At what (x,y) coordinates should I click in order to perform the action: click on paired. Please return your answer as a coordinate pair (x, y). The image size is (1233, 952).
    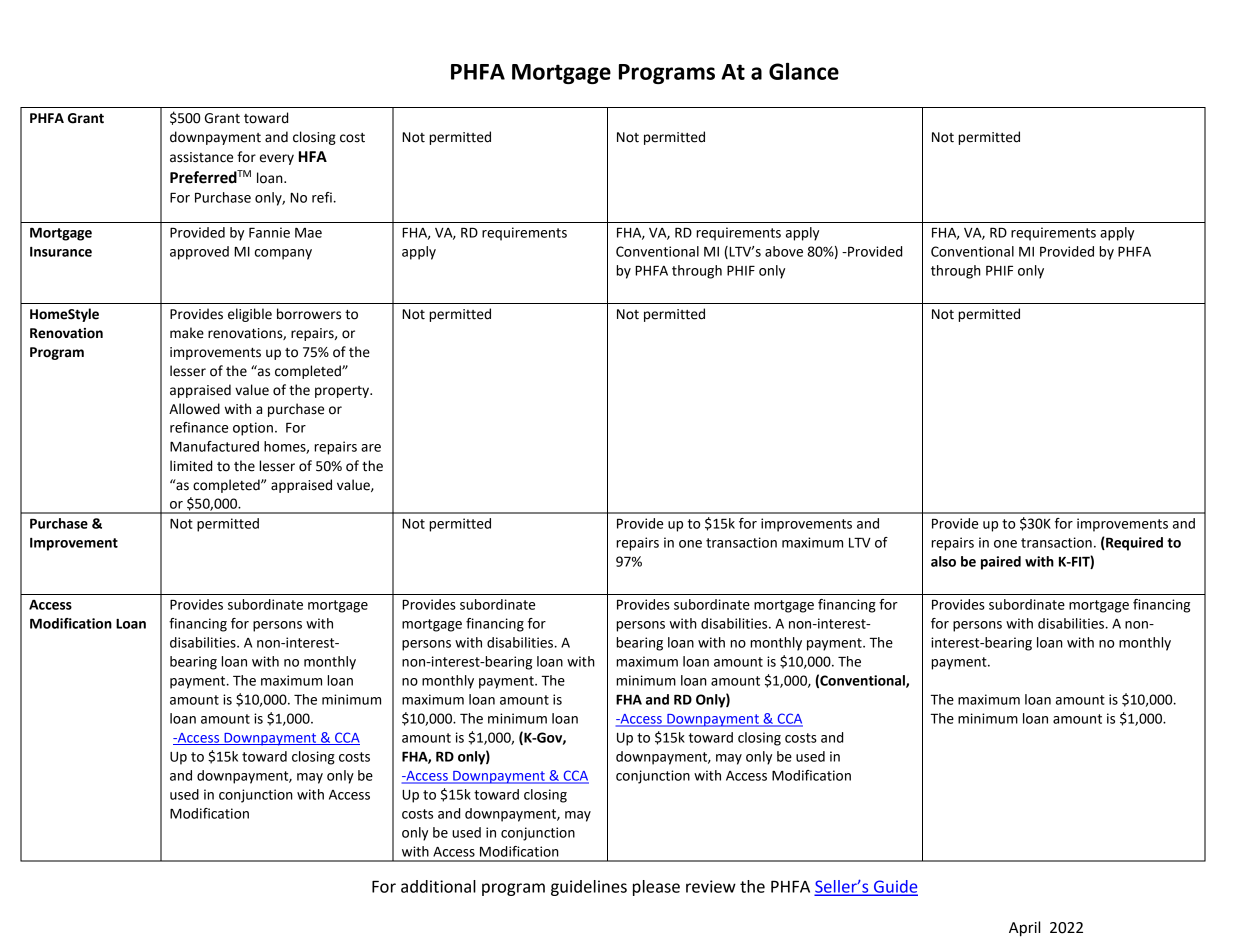
    Looking at the image, I should click on (1001, 563).
